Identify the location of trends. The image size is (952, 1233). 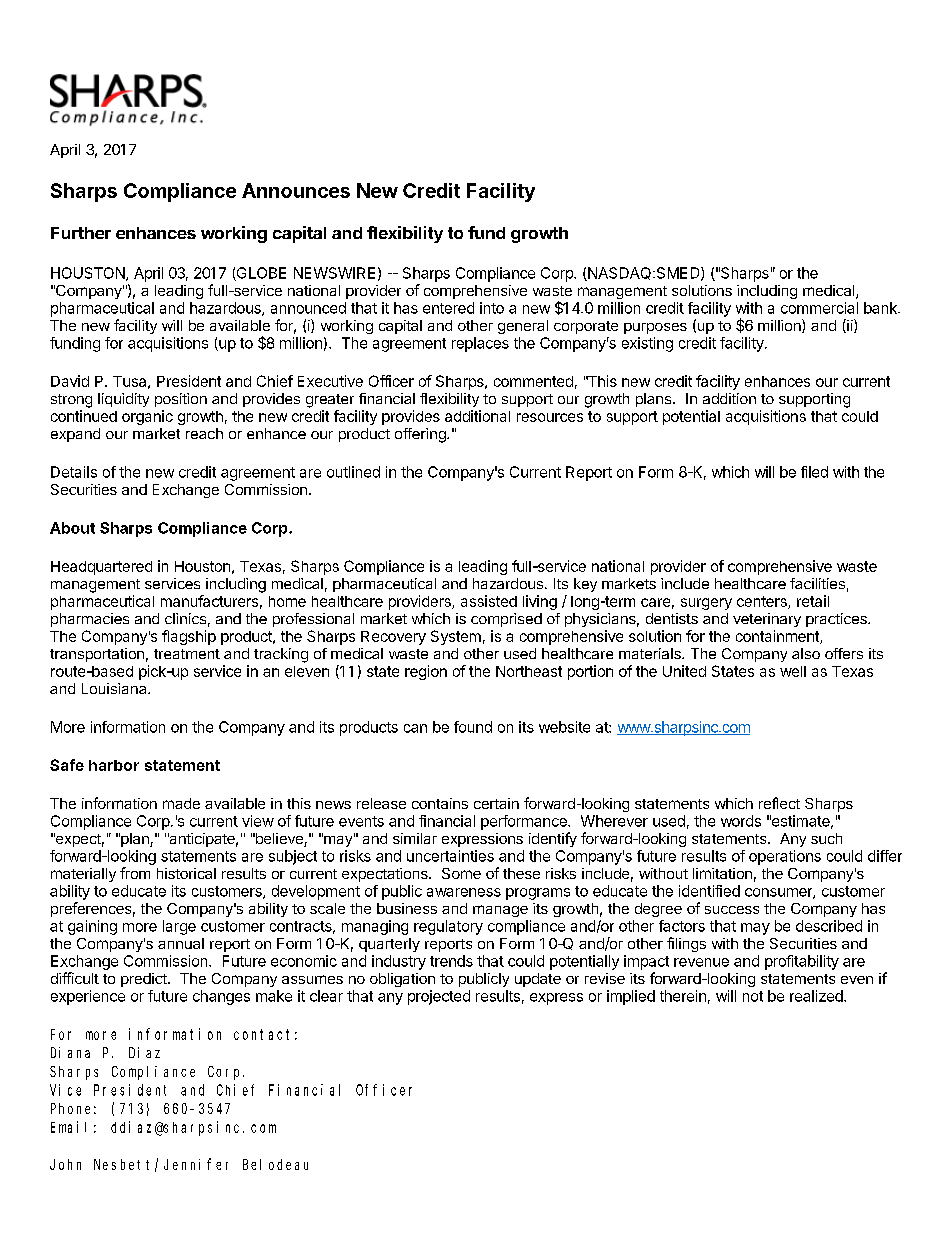
(451, 961).
